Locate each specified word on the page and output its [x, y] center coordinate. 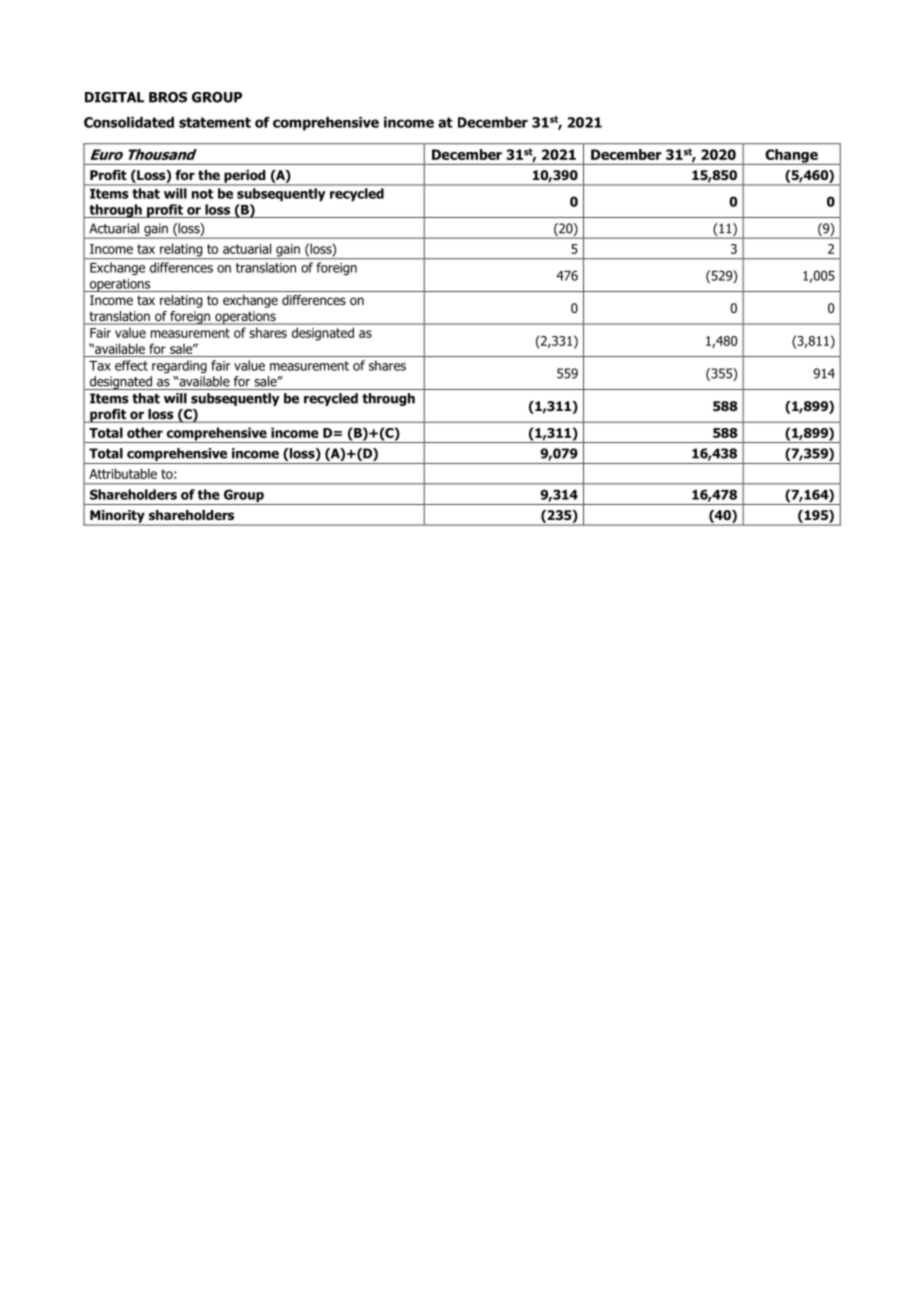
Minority [117, 517]
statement [215, 122]
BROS [168, 97]
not [202, 194]
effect [131, 365]
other [145, 432]
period [245, 177]
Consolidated [129, 122]
